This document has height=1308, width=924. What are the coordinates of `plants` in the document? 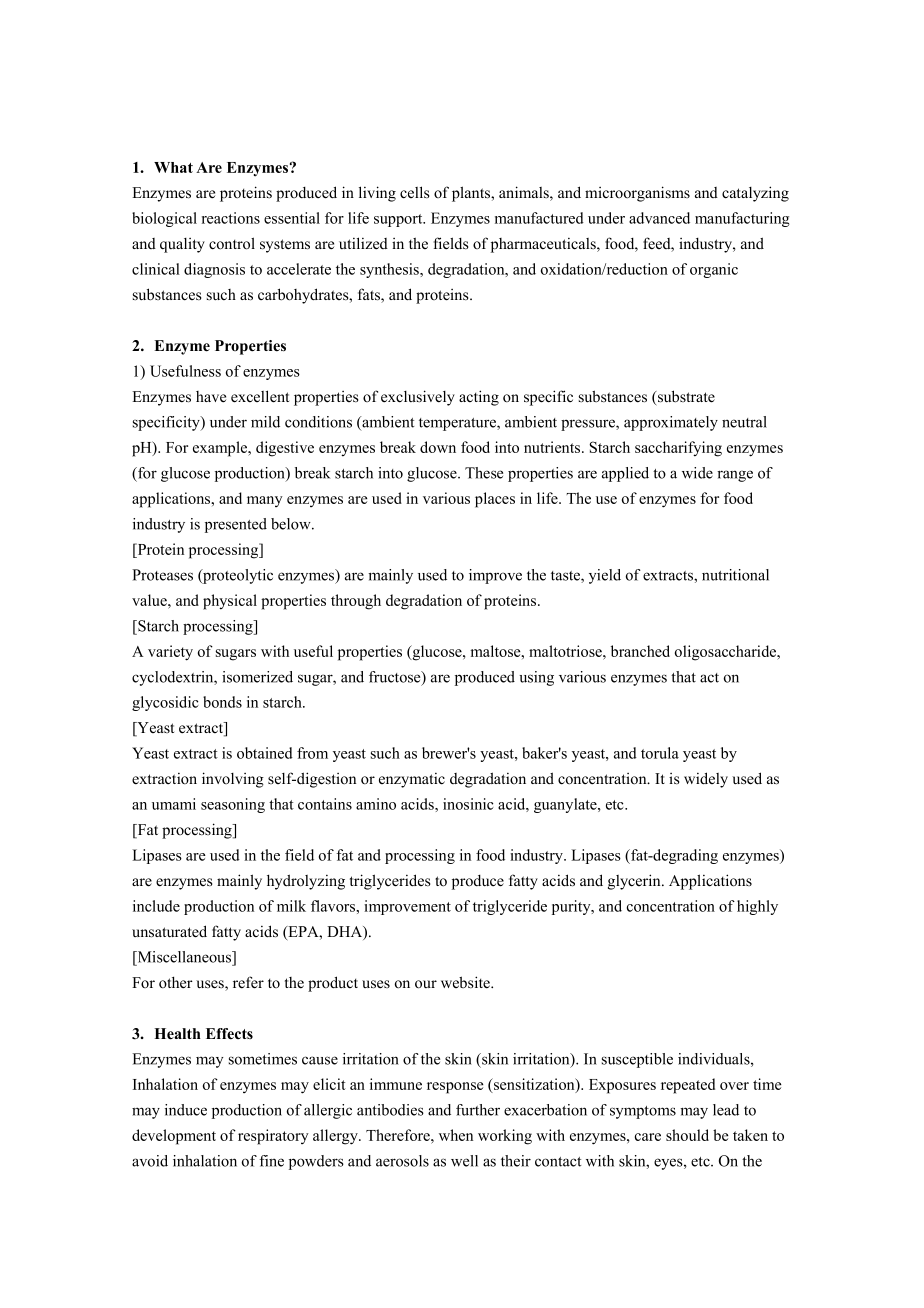 It's located at (472, 194).
